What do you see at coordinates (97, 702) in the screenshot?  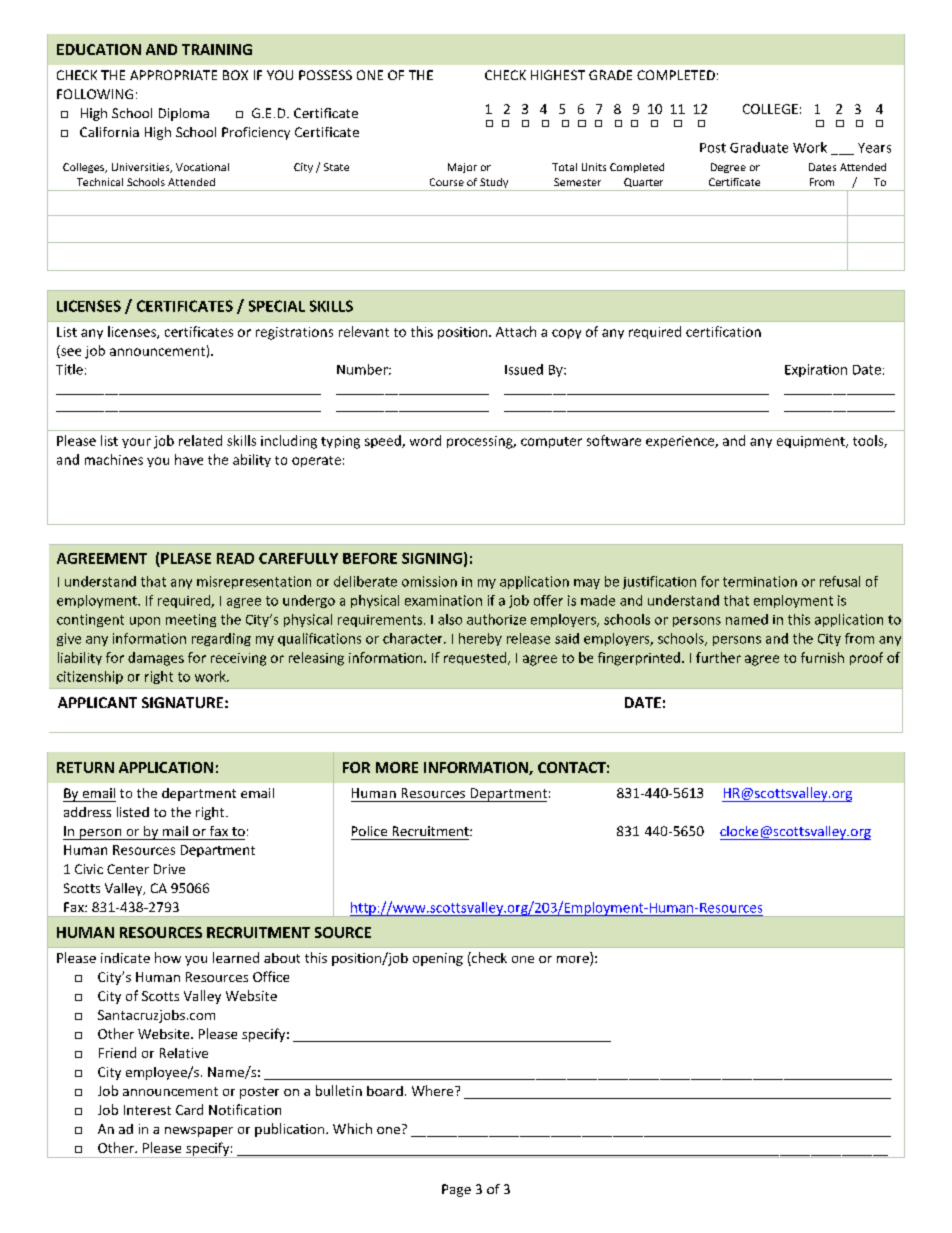 I see `APPLICANT` at bounding box center [97, 702].
